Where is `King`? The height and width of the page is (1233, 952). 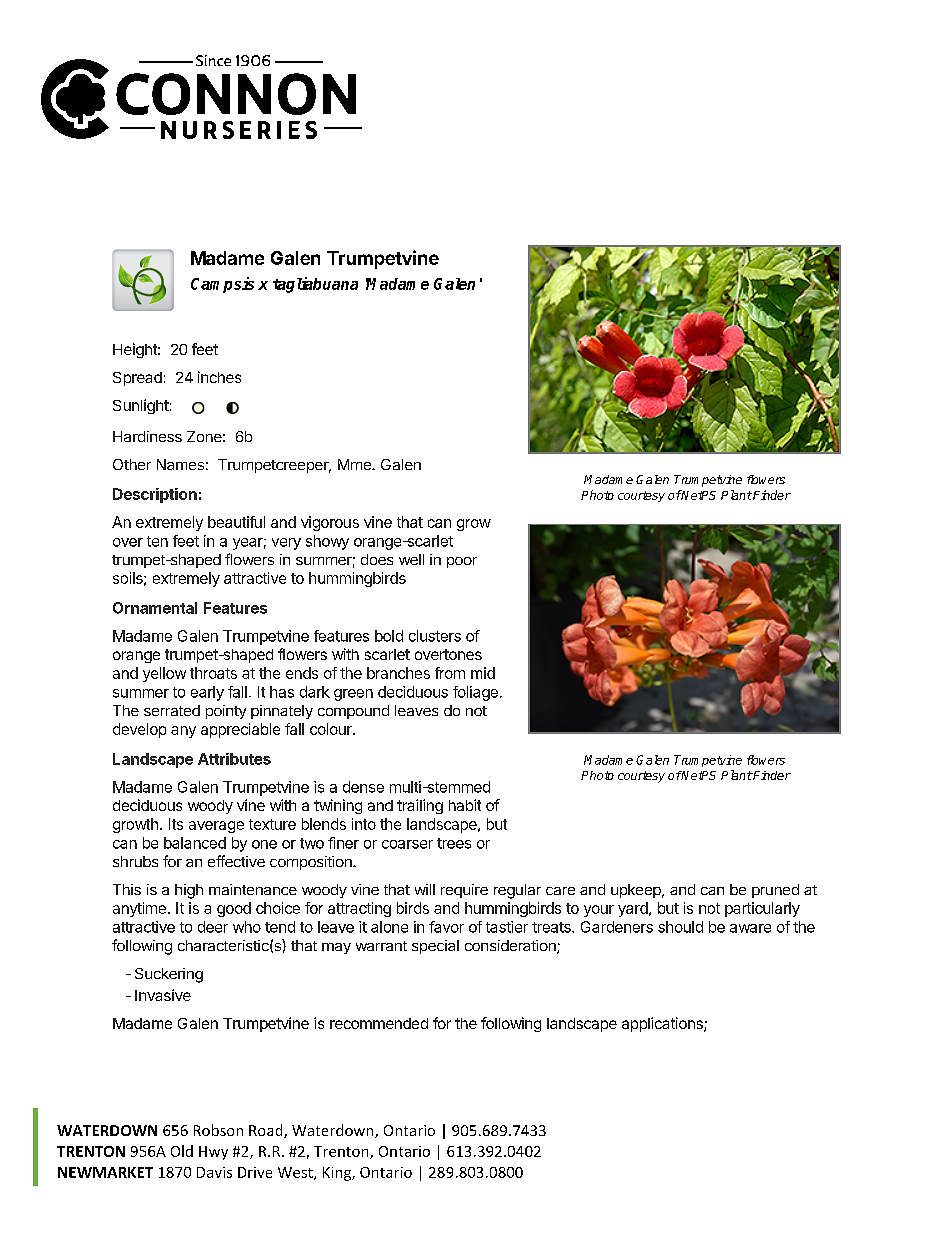
King is located at coordinates (338, 1174).
